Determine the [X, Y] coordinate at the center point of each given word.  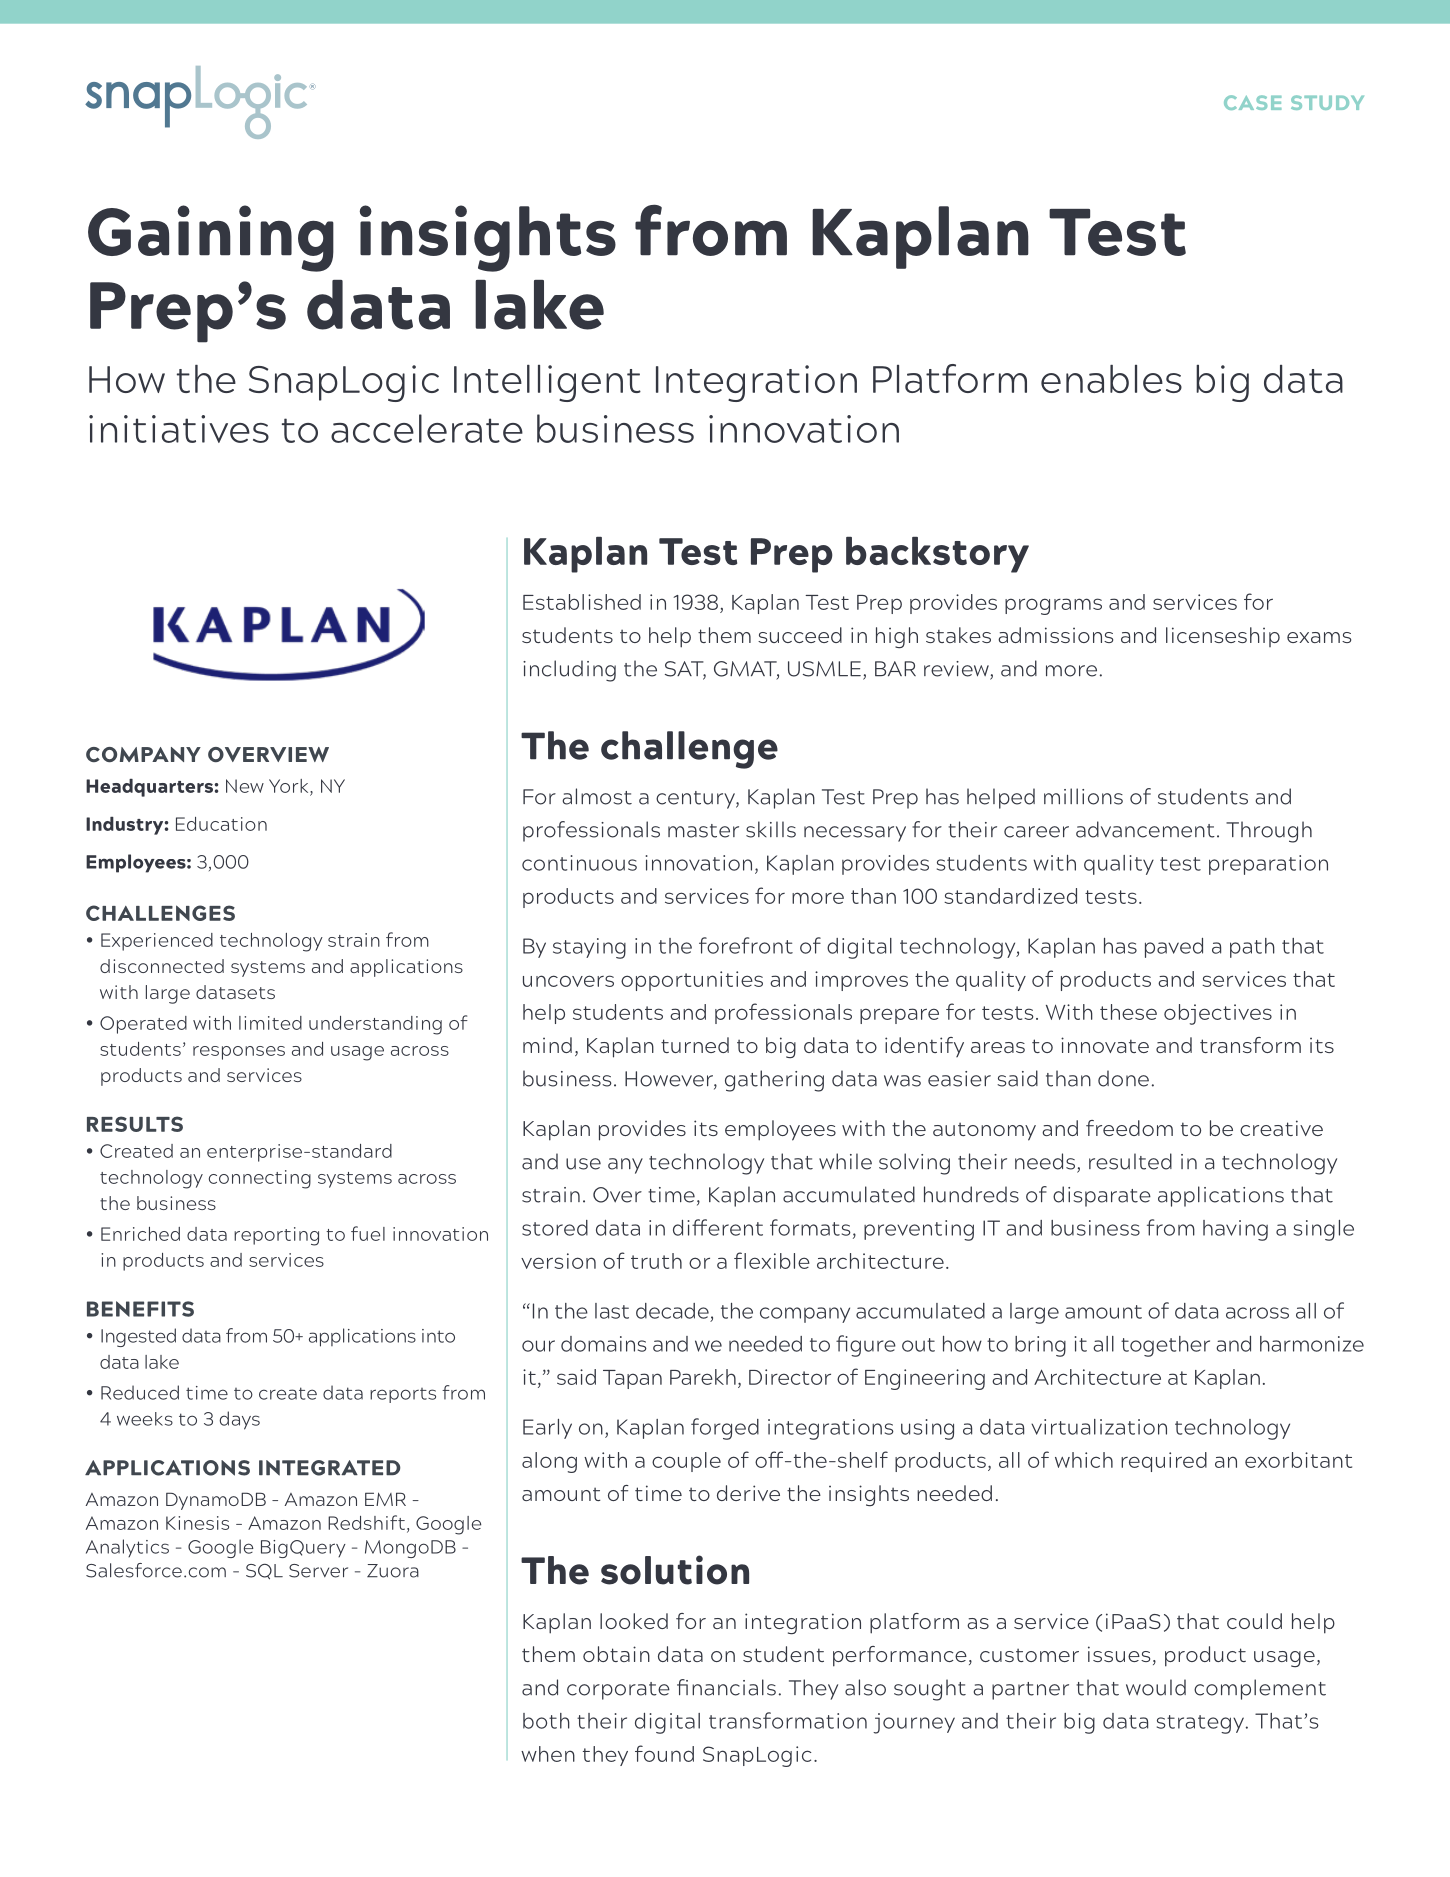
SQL [264, 1572]
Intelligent [547, 383]
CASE [1252, 102]
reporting [276, 1236]
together [1165, 1346]
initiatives [179, 429]
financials [726, 1687]
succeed [800, 635]
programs [1053, 606]
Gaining [211, 238]
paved [1174, 948]
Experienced [157, 942]
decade [672, 1311]
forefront [746, 945]
